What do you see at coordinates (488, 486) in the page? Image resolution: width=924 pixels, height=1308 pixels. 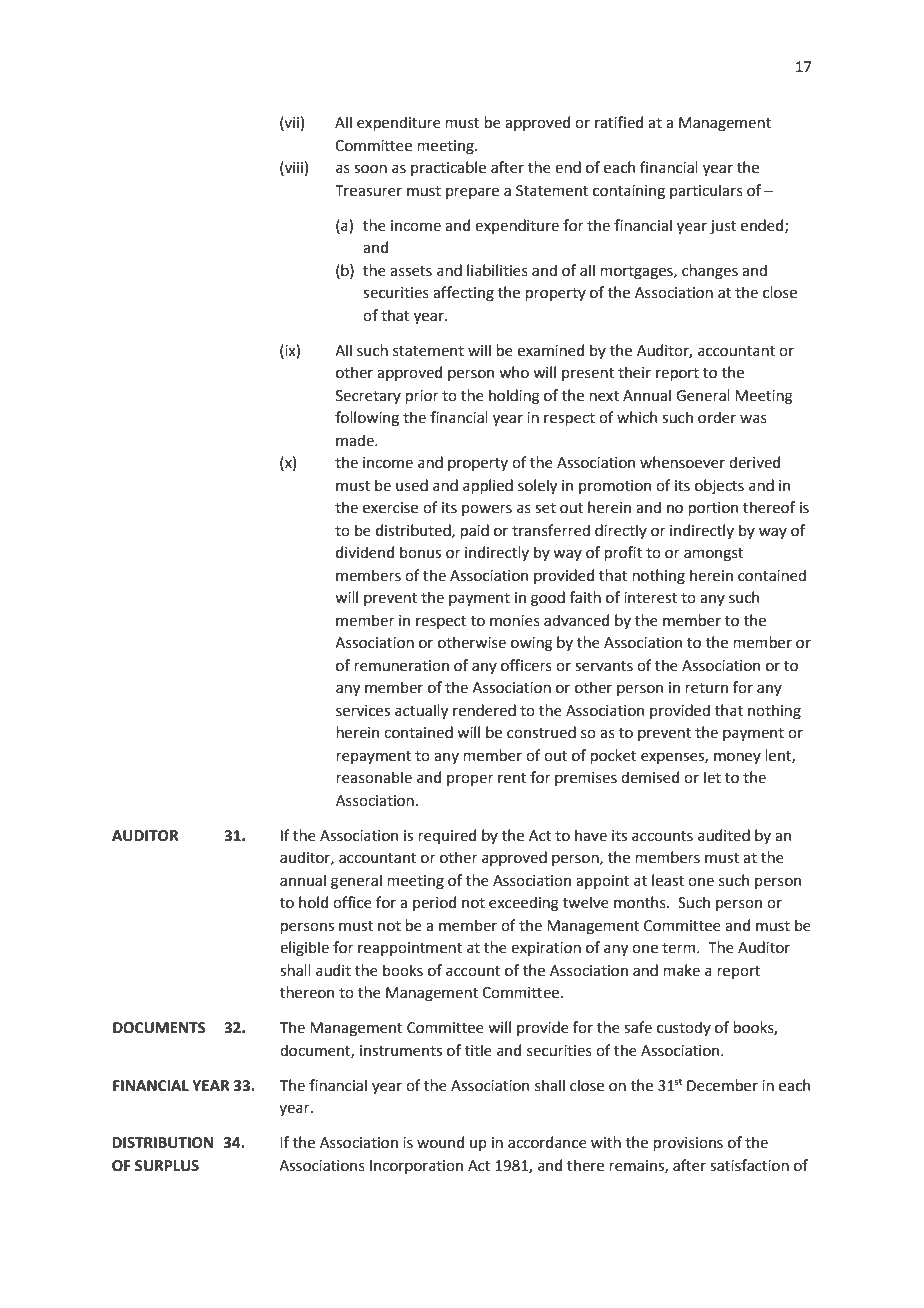 I see `applied` at bounding box center [488, 486].
